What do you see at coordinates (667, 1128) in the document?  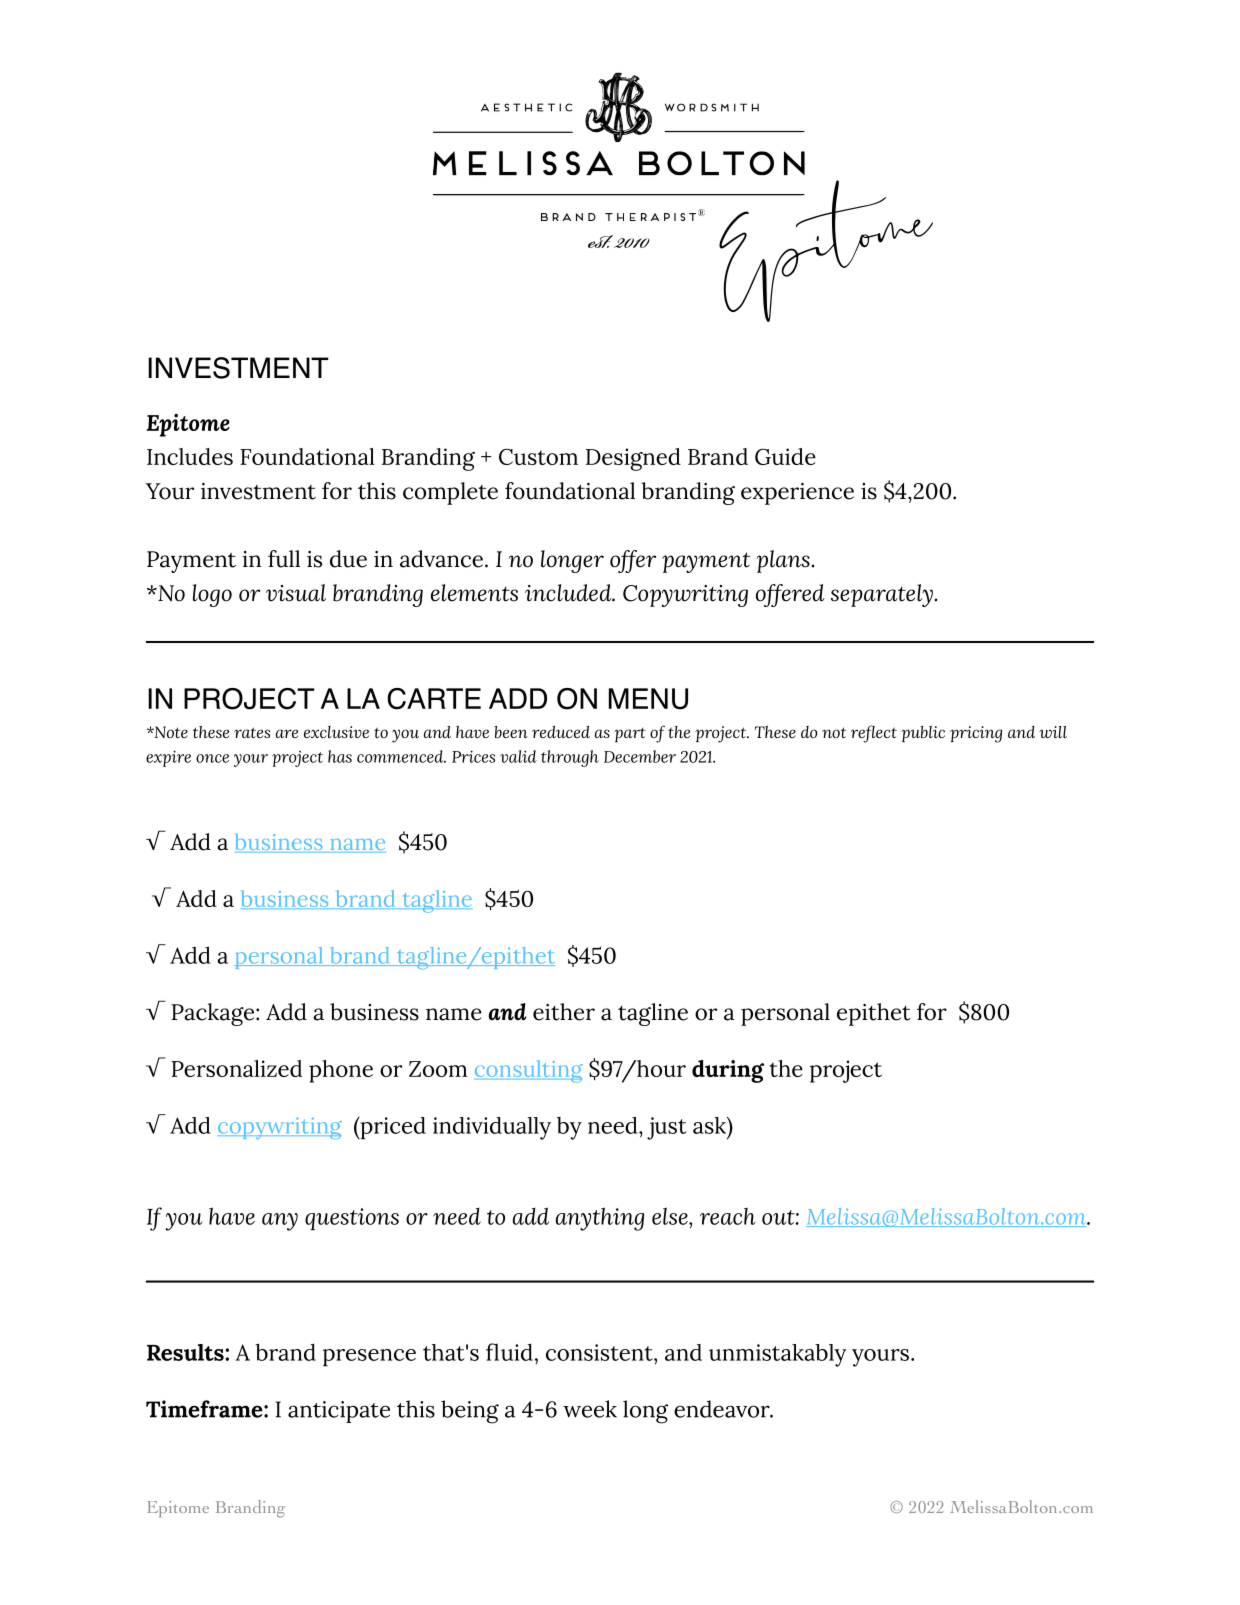 I see `just` at bounding box center [667, 1128].
